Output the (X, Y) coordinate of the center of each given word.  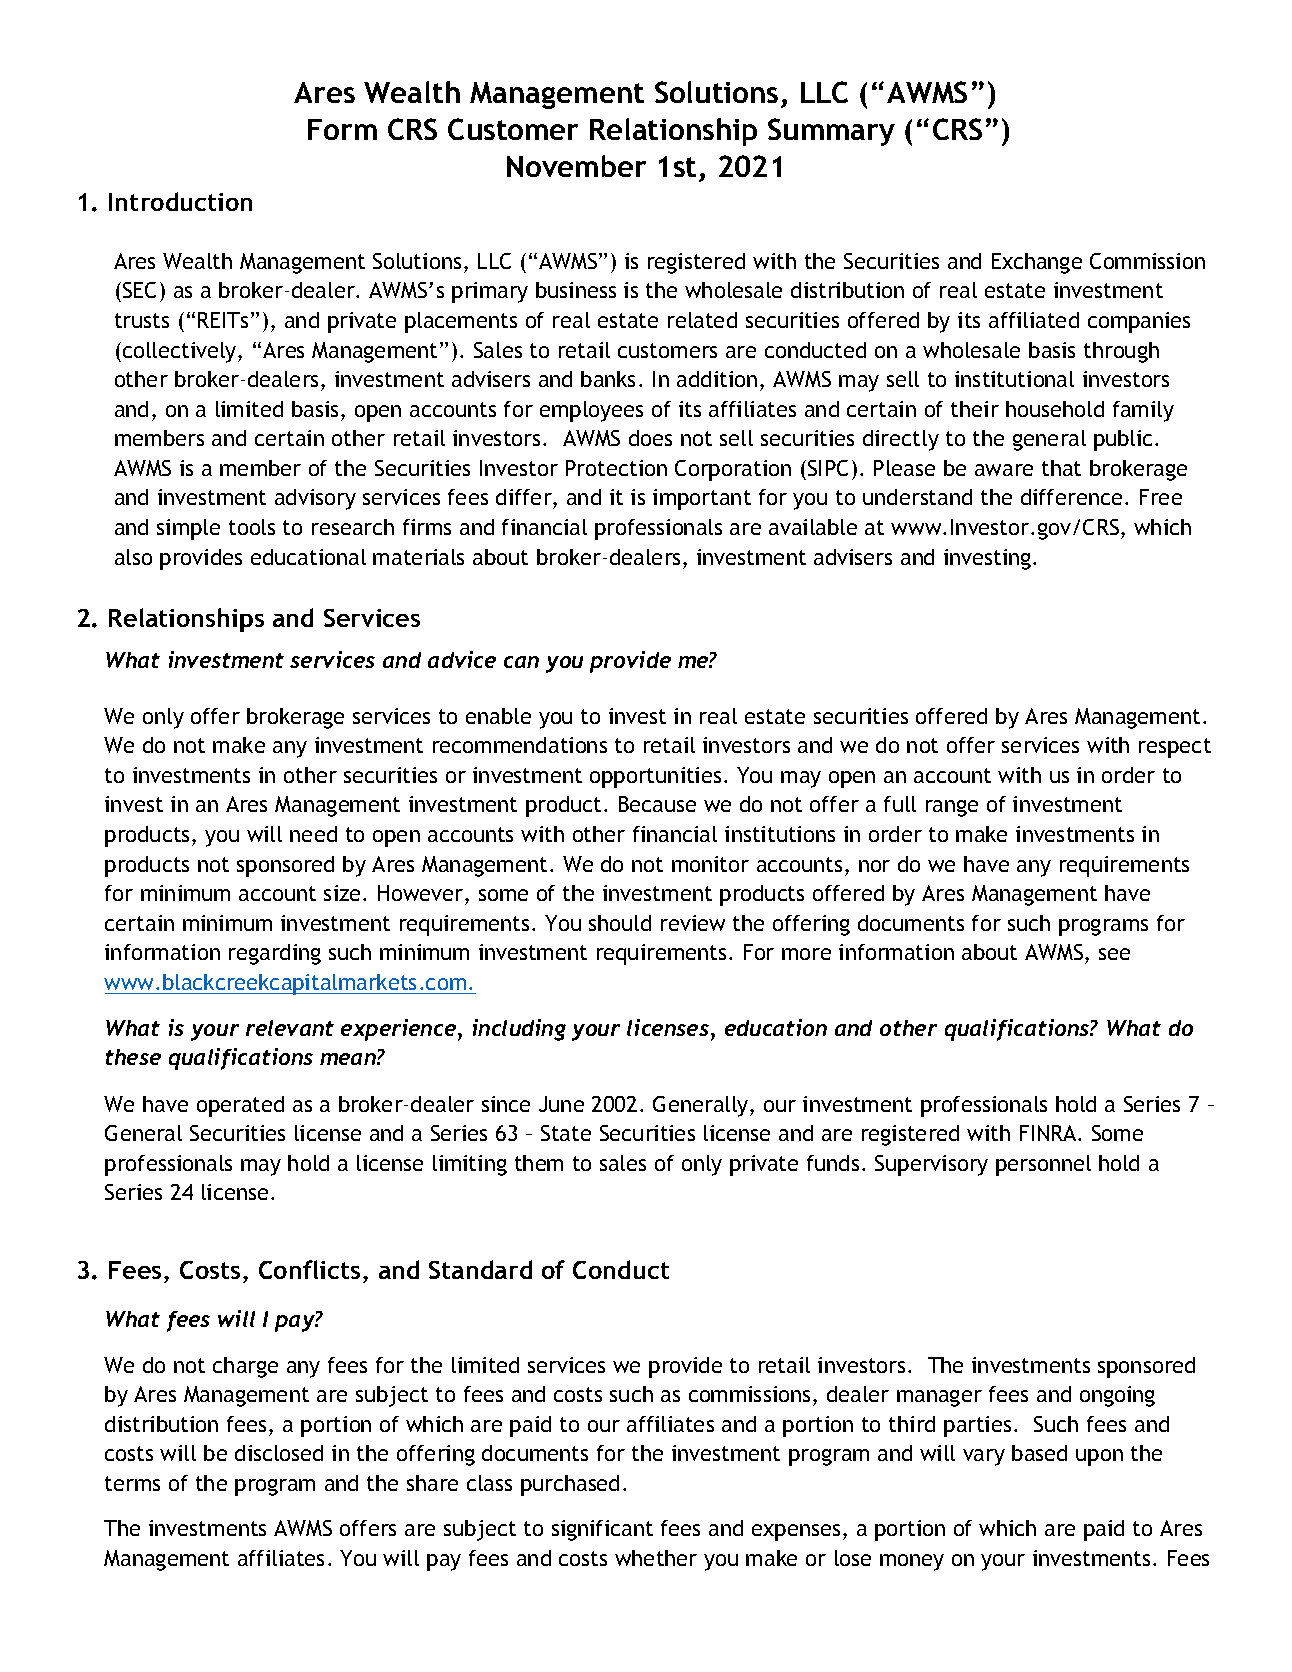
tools (252, 527)
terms (132, 1483)
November (576, 166)
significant (602, 1530)
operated (240, 1106)
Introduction (180, 201)
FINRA (1049, 1133)
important (702, 499)
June (561, 1104)
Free (1161, 497)
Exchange (1037, 263)
